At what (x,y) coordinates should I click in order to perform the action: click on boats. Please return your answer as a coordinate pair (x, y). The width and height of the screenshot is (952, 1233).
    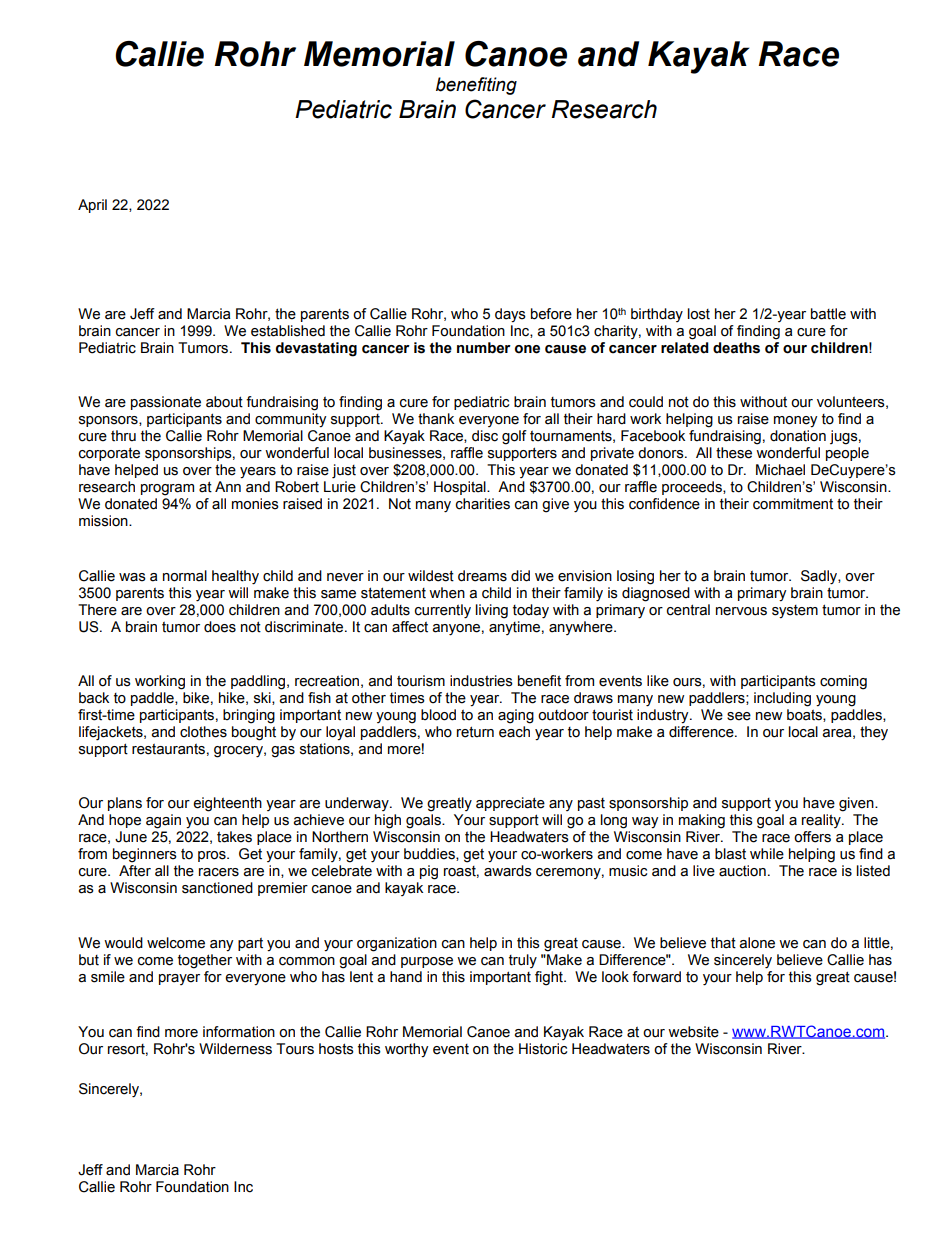
    Looking at the image, I should click on (805, 715).
